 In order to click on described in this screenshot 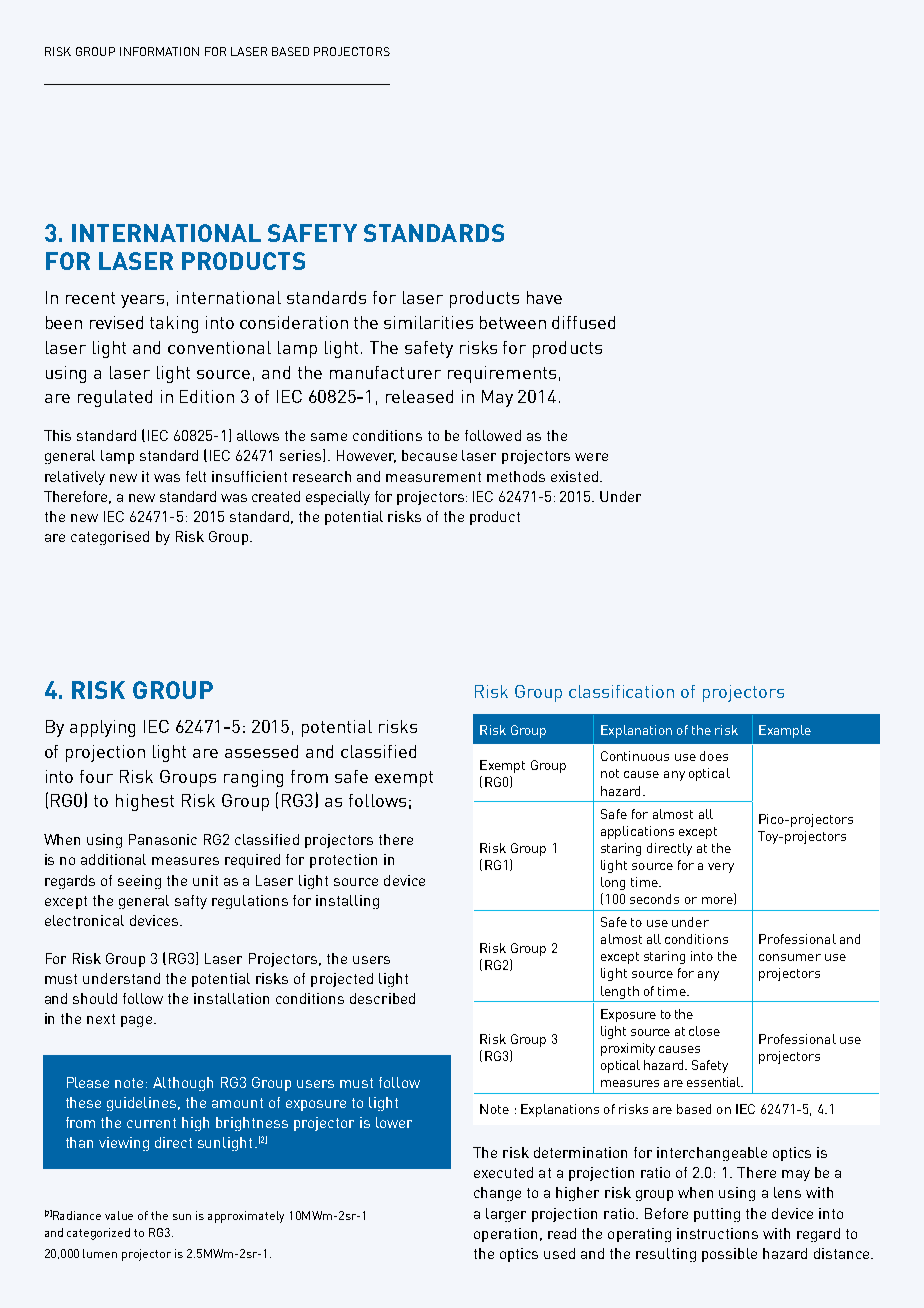, I will do `click(382, 998)`.
